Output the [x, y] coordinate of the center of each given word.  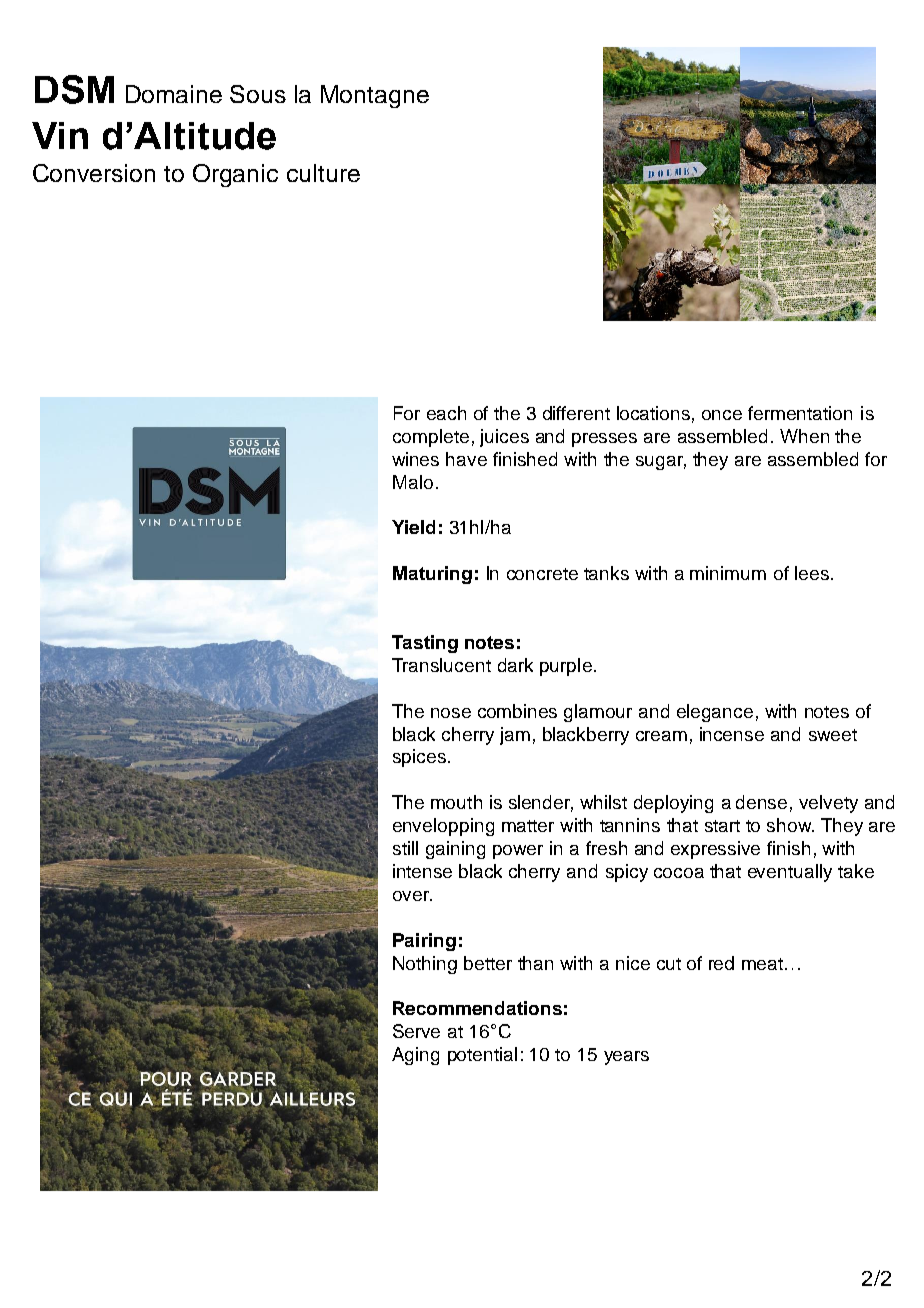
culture [323, 173]
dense [761, 802]
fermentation [800, 413]
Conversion [94, 173]
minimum [728, 573]
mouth [456, 802]
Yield [413, 527]
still [405, 848]
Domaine [174, 94]
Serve [416, 1031]
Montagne [375, 96]
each [446, 413]
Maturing [432, 575]
